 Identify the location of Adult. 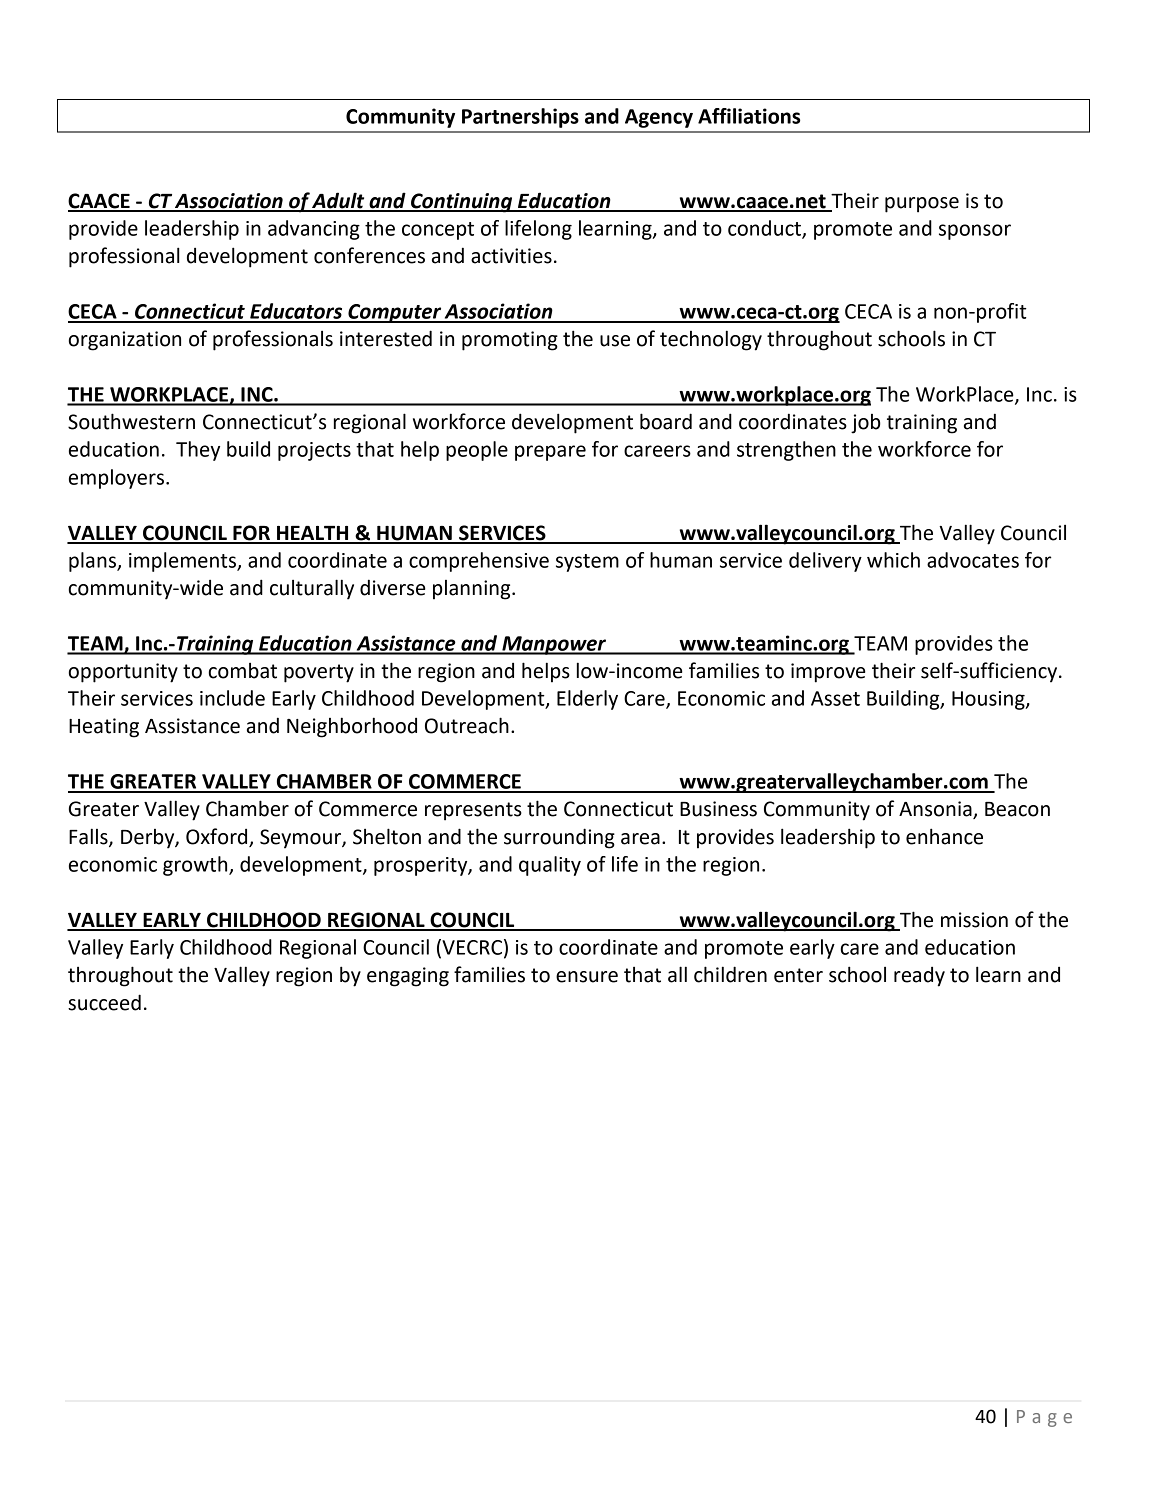
(339, 201).
